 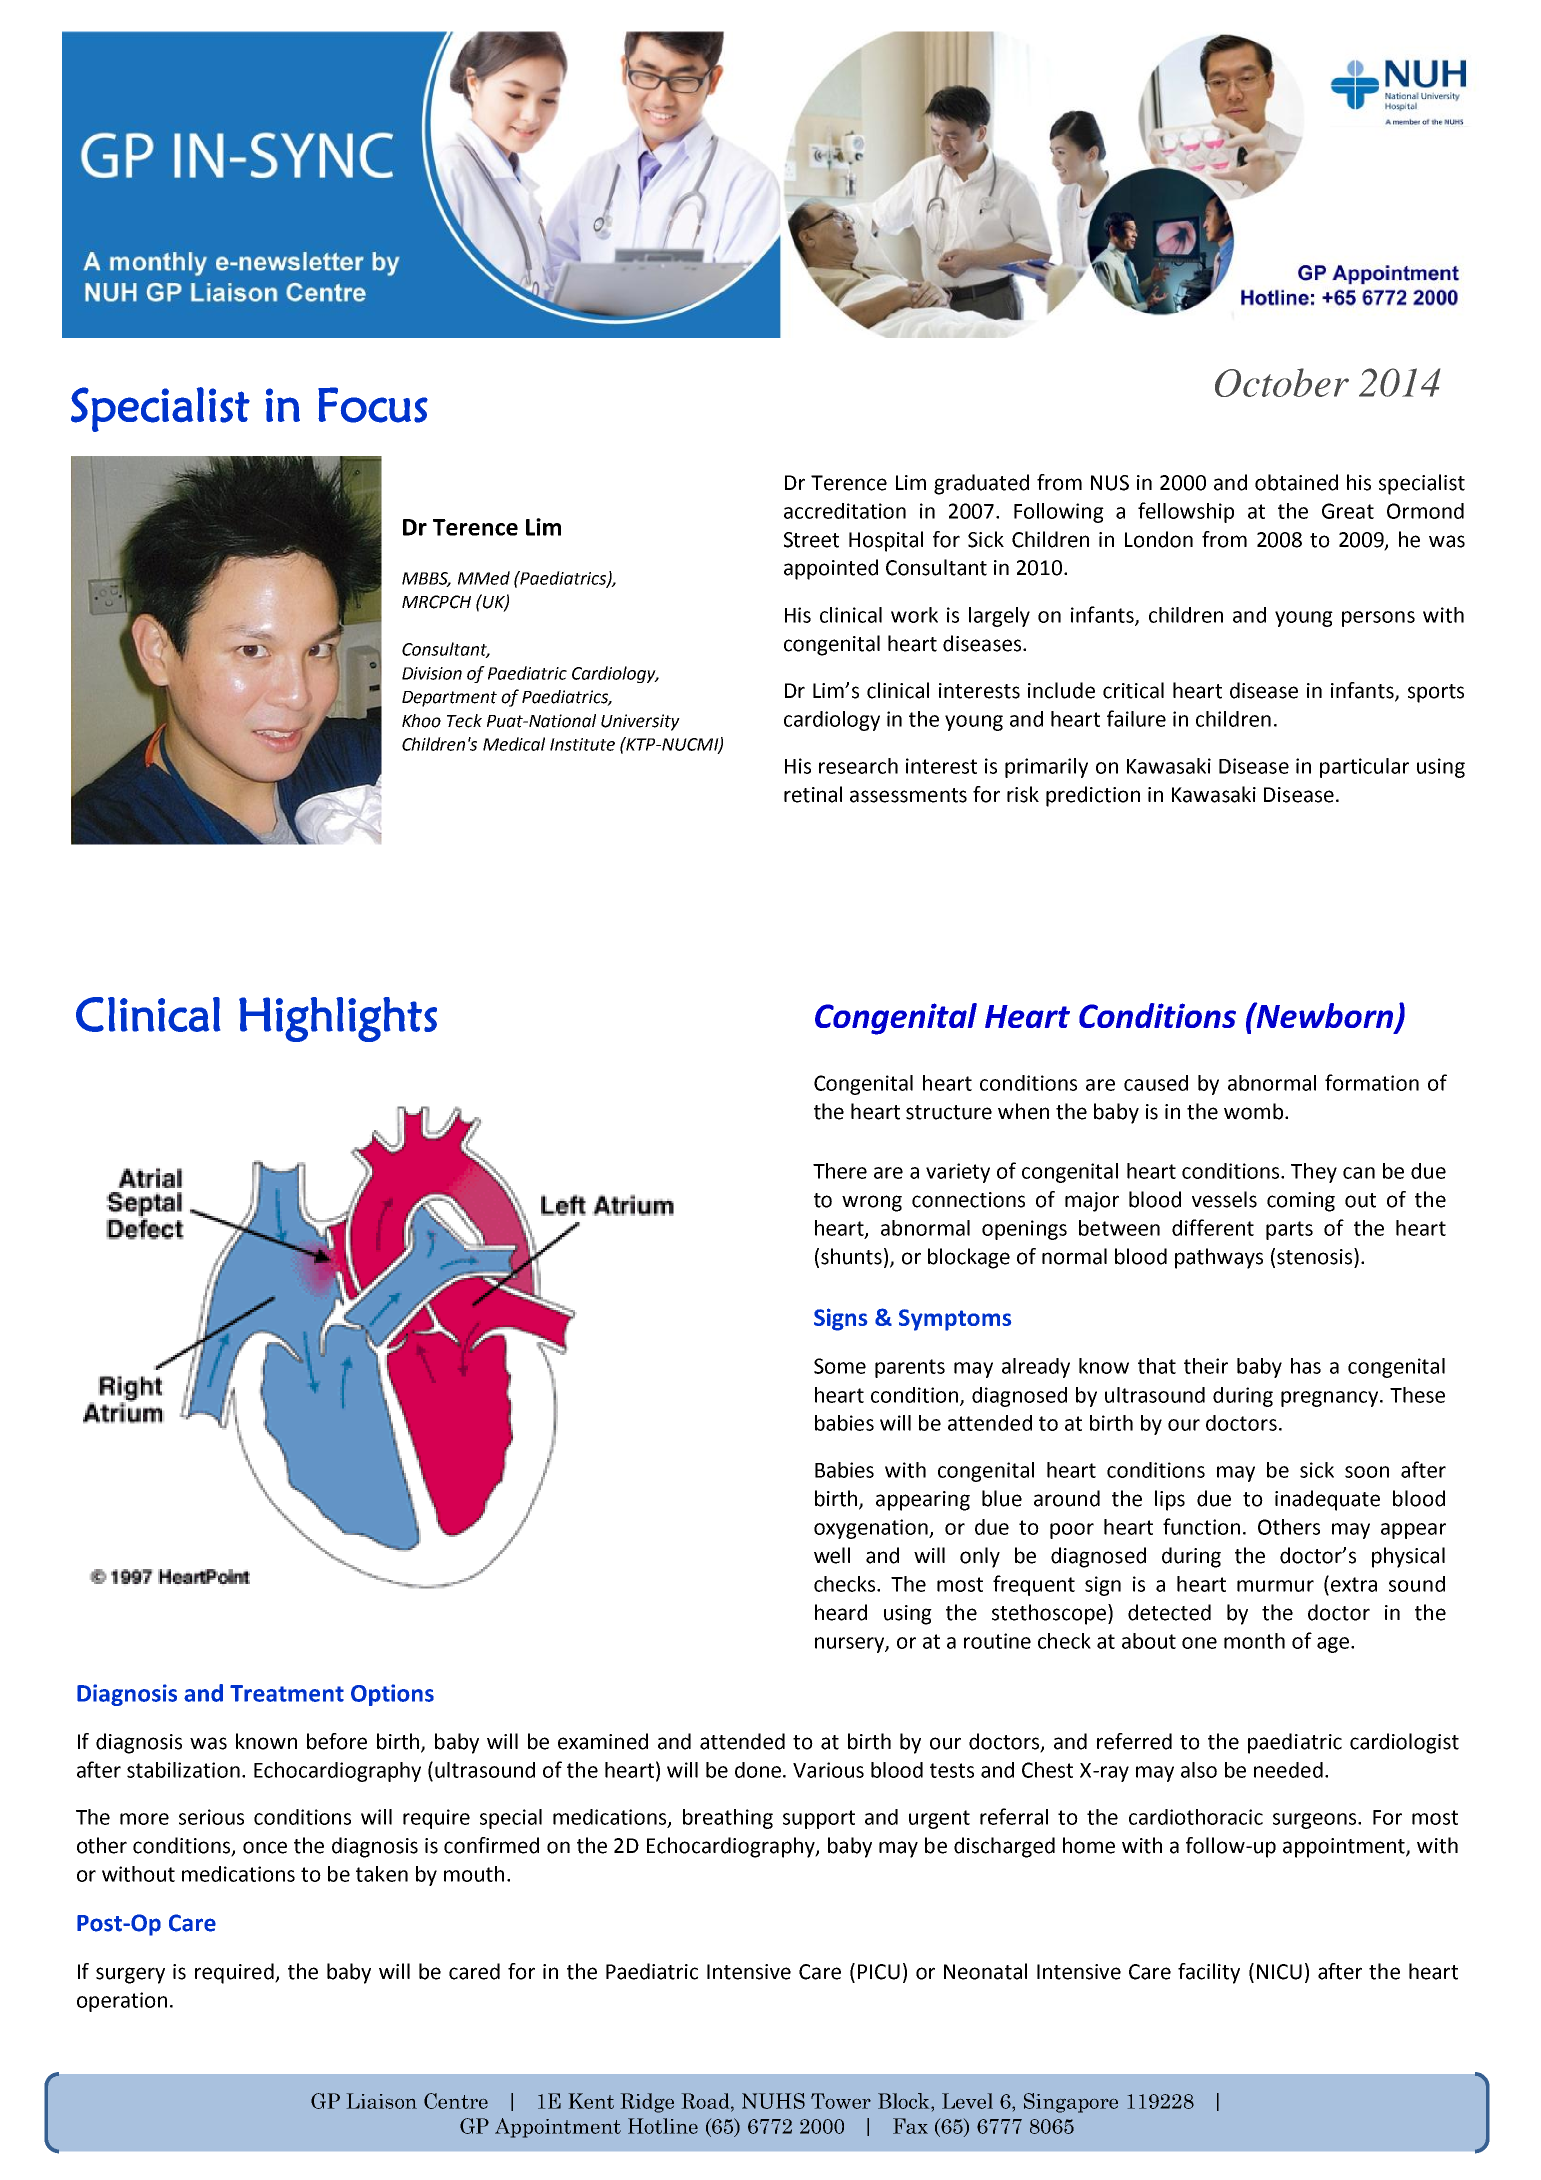 What do you see at coordinates (841, 2101) in the image?
I see `Tower` at bounding box center [841, 2101].
